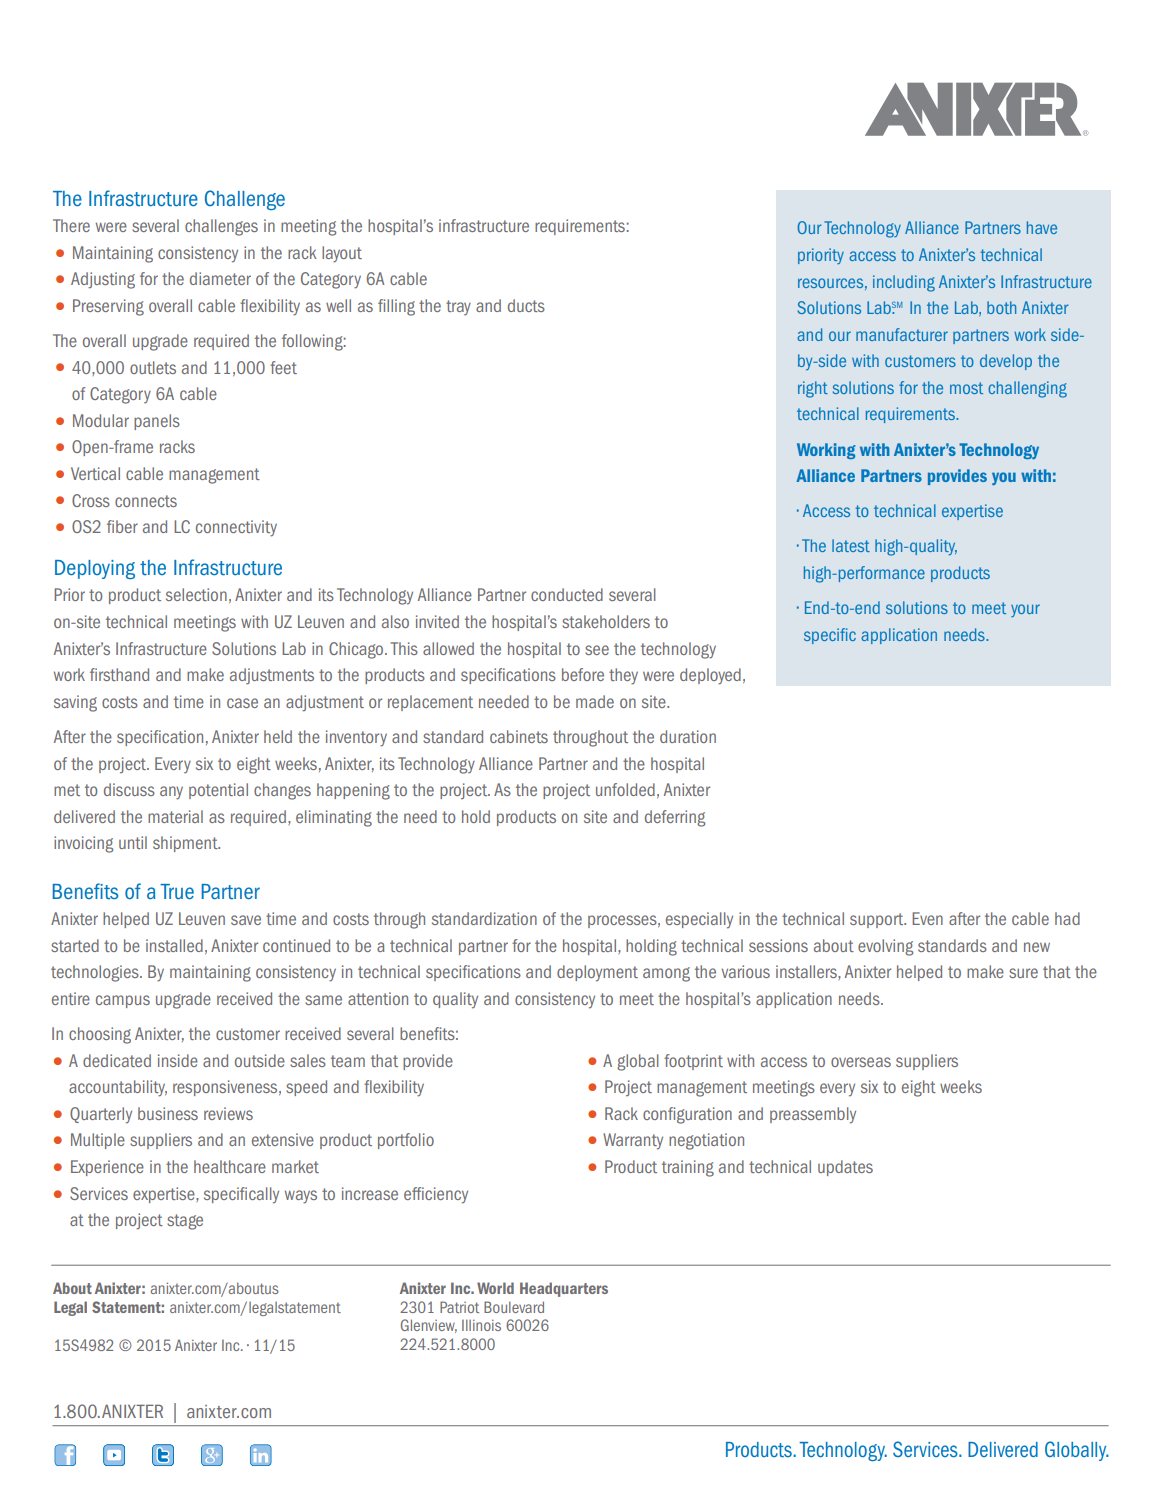  I want to click on updates, so click(845, 1168).
